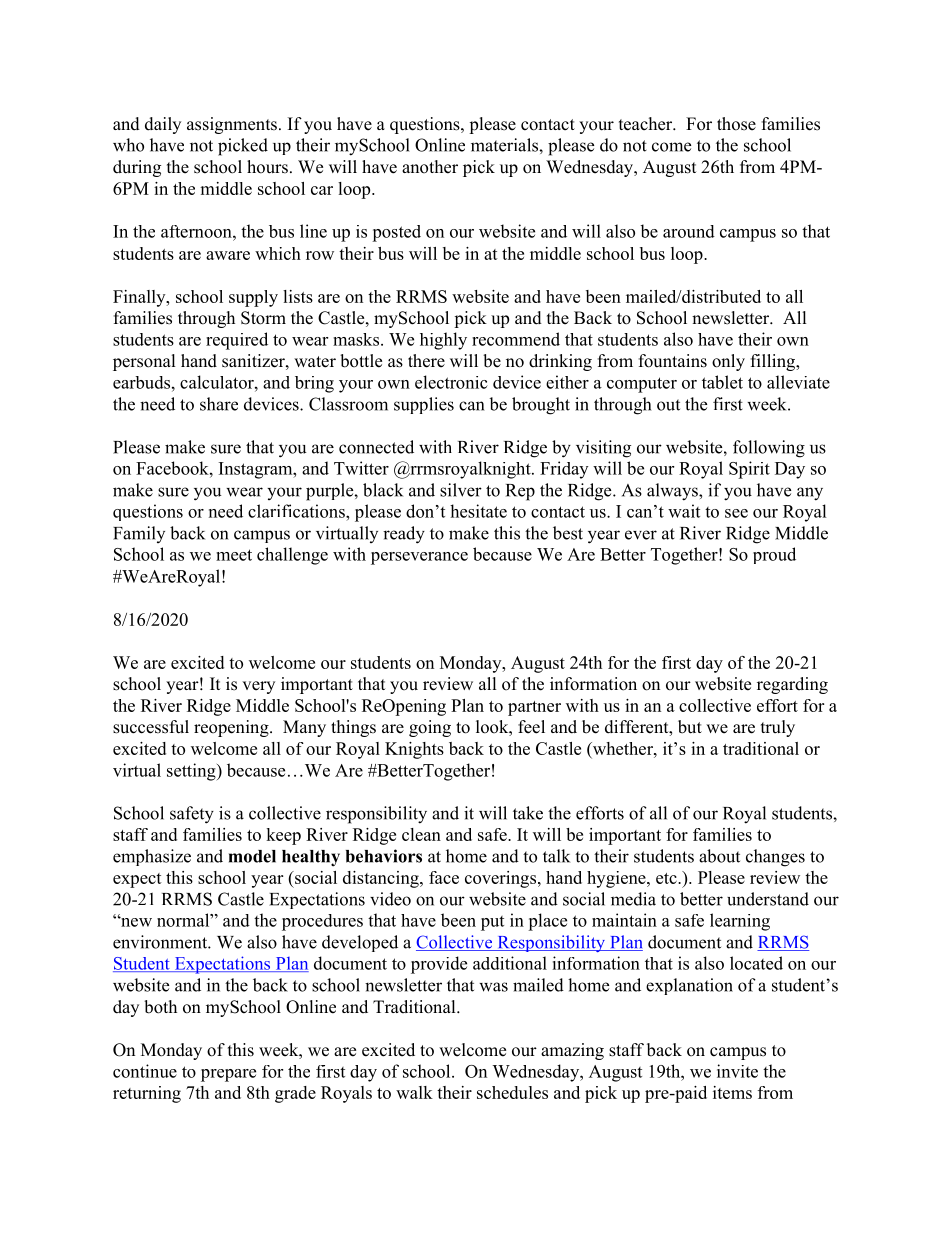 The width and height of the image is (952, 1233). I want to click on another, so click(430, 167).
